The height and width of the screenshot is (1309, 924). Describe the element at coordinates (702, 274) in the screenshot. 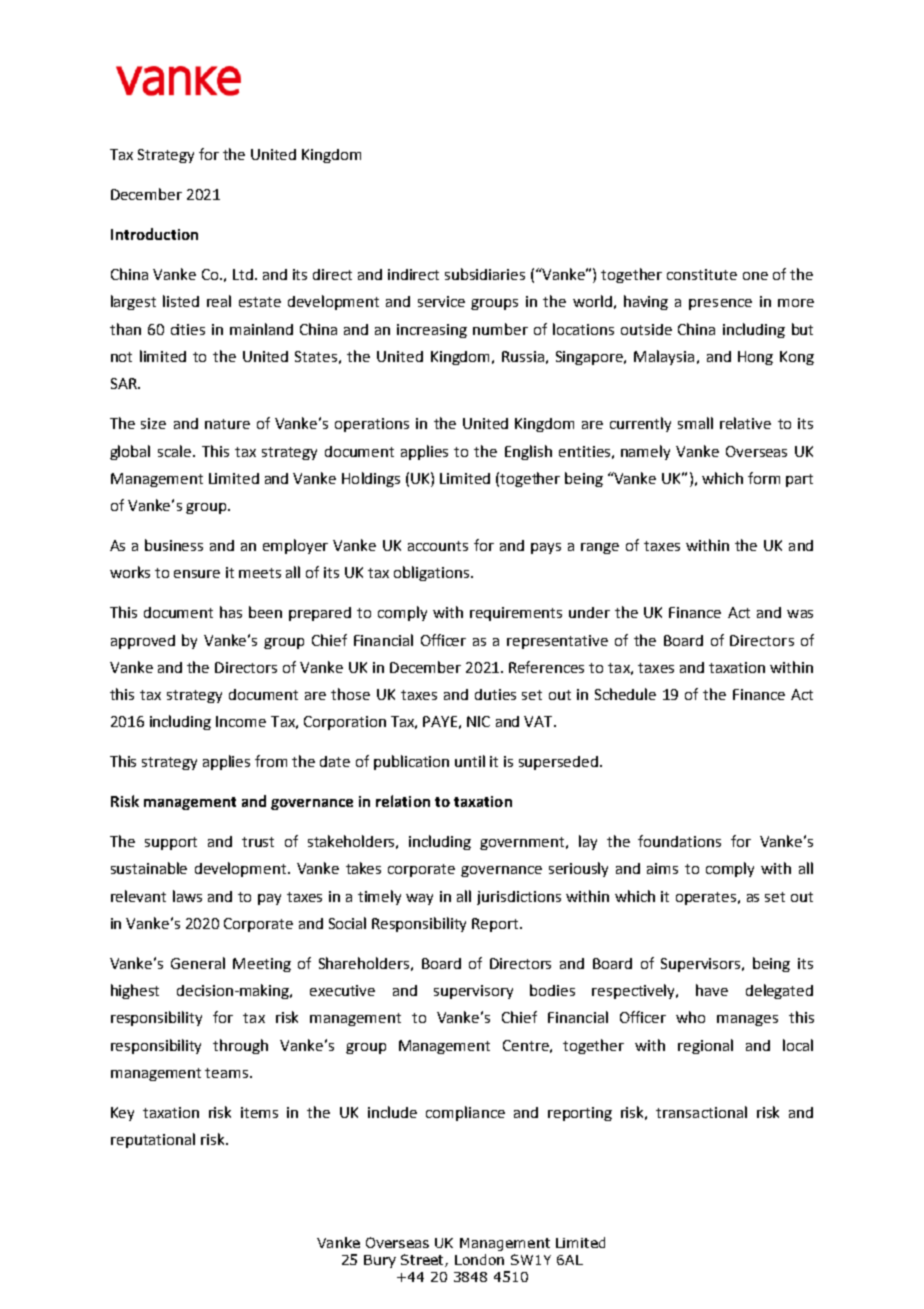

I see `constitute` at that location.
